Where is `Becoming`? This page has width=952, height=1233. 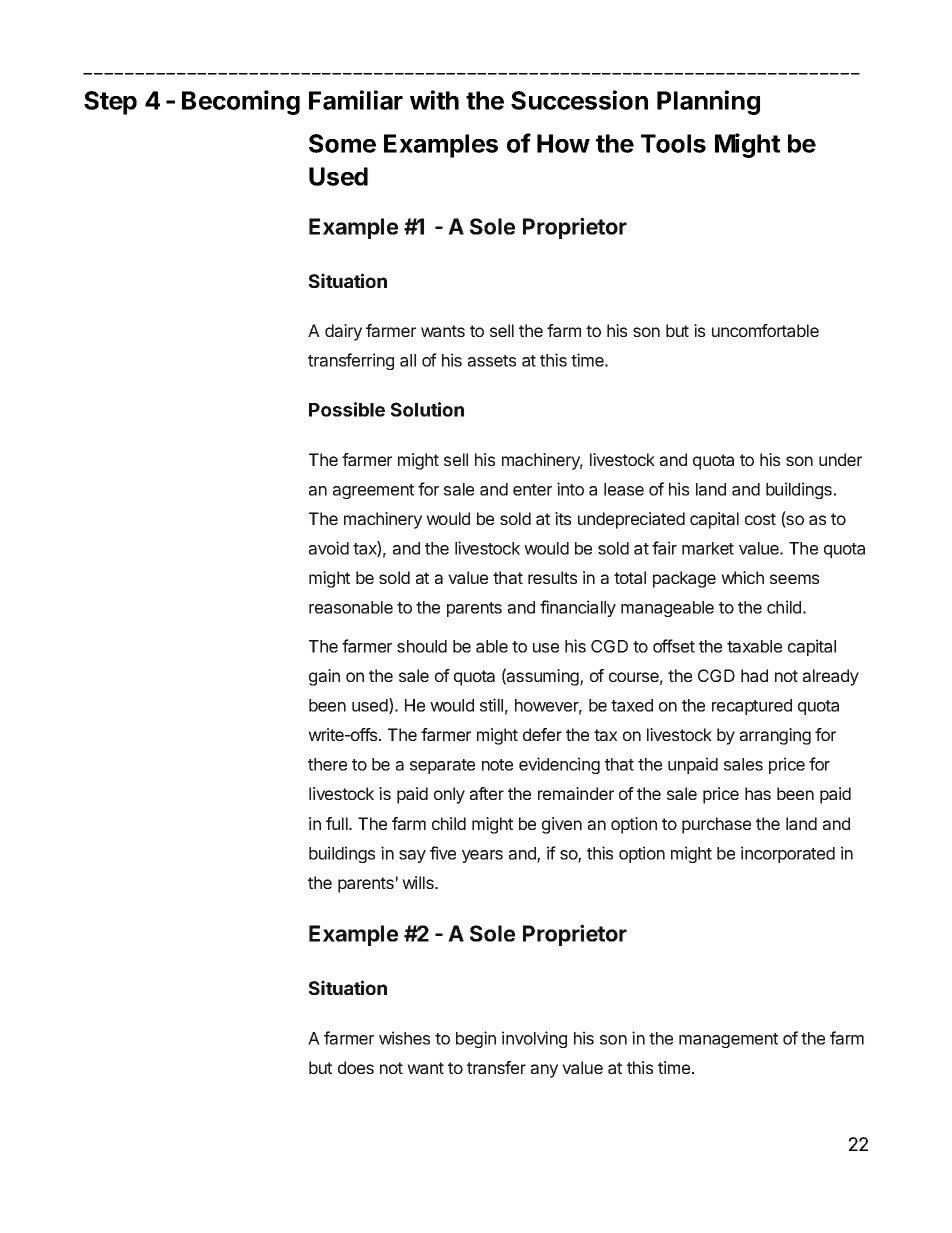 Becoming is located at coordinates (241, 102).
